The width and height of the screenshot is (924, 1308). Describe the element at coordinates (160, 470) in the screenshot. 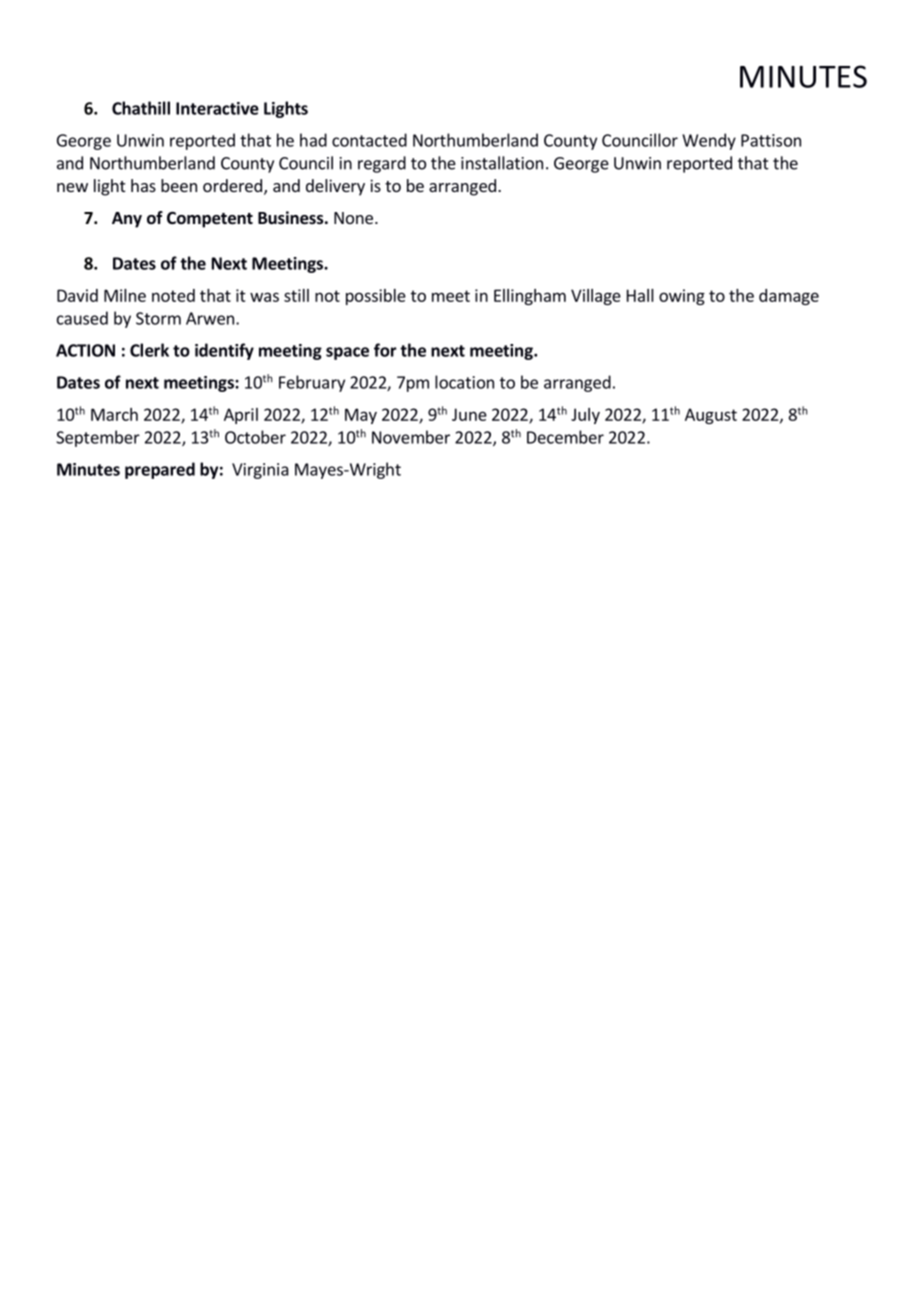

I see `prepared` at that location.
